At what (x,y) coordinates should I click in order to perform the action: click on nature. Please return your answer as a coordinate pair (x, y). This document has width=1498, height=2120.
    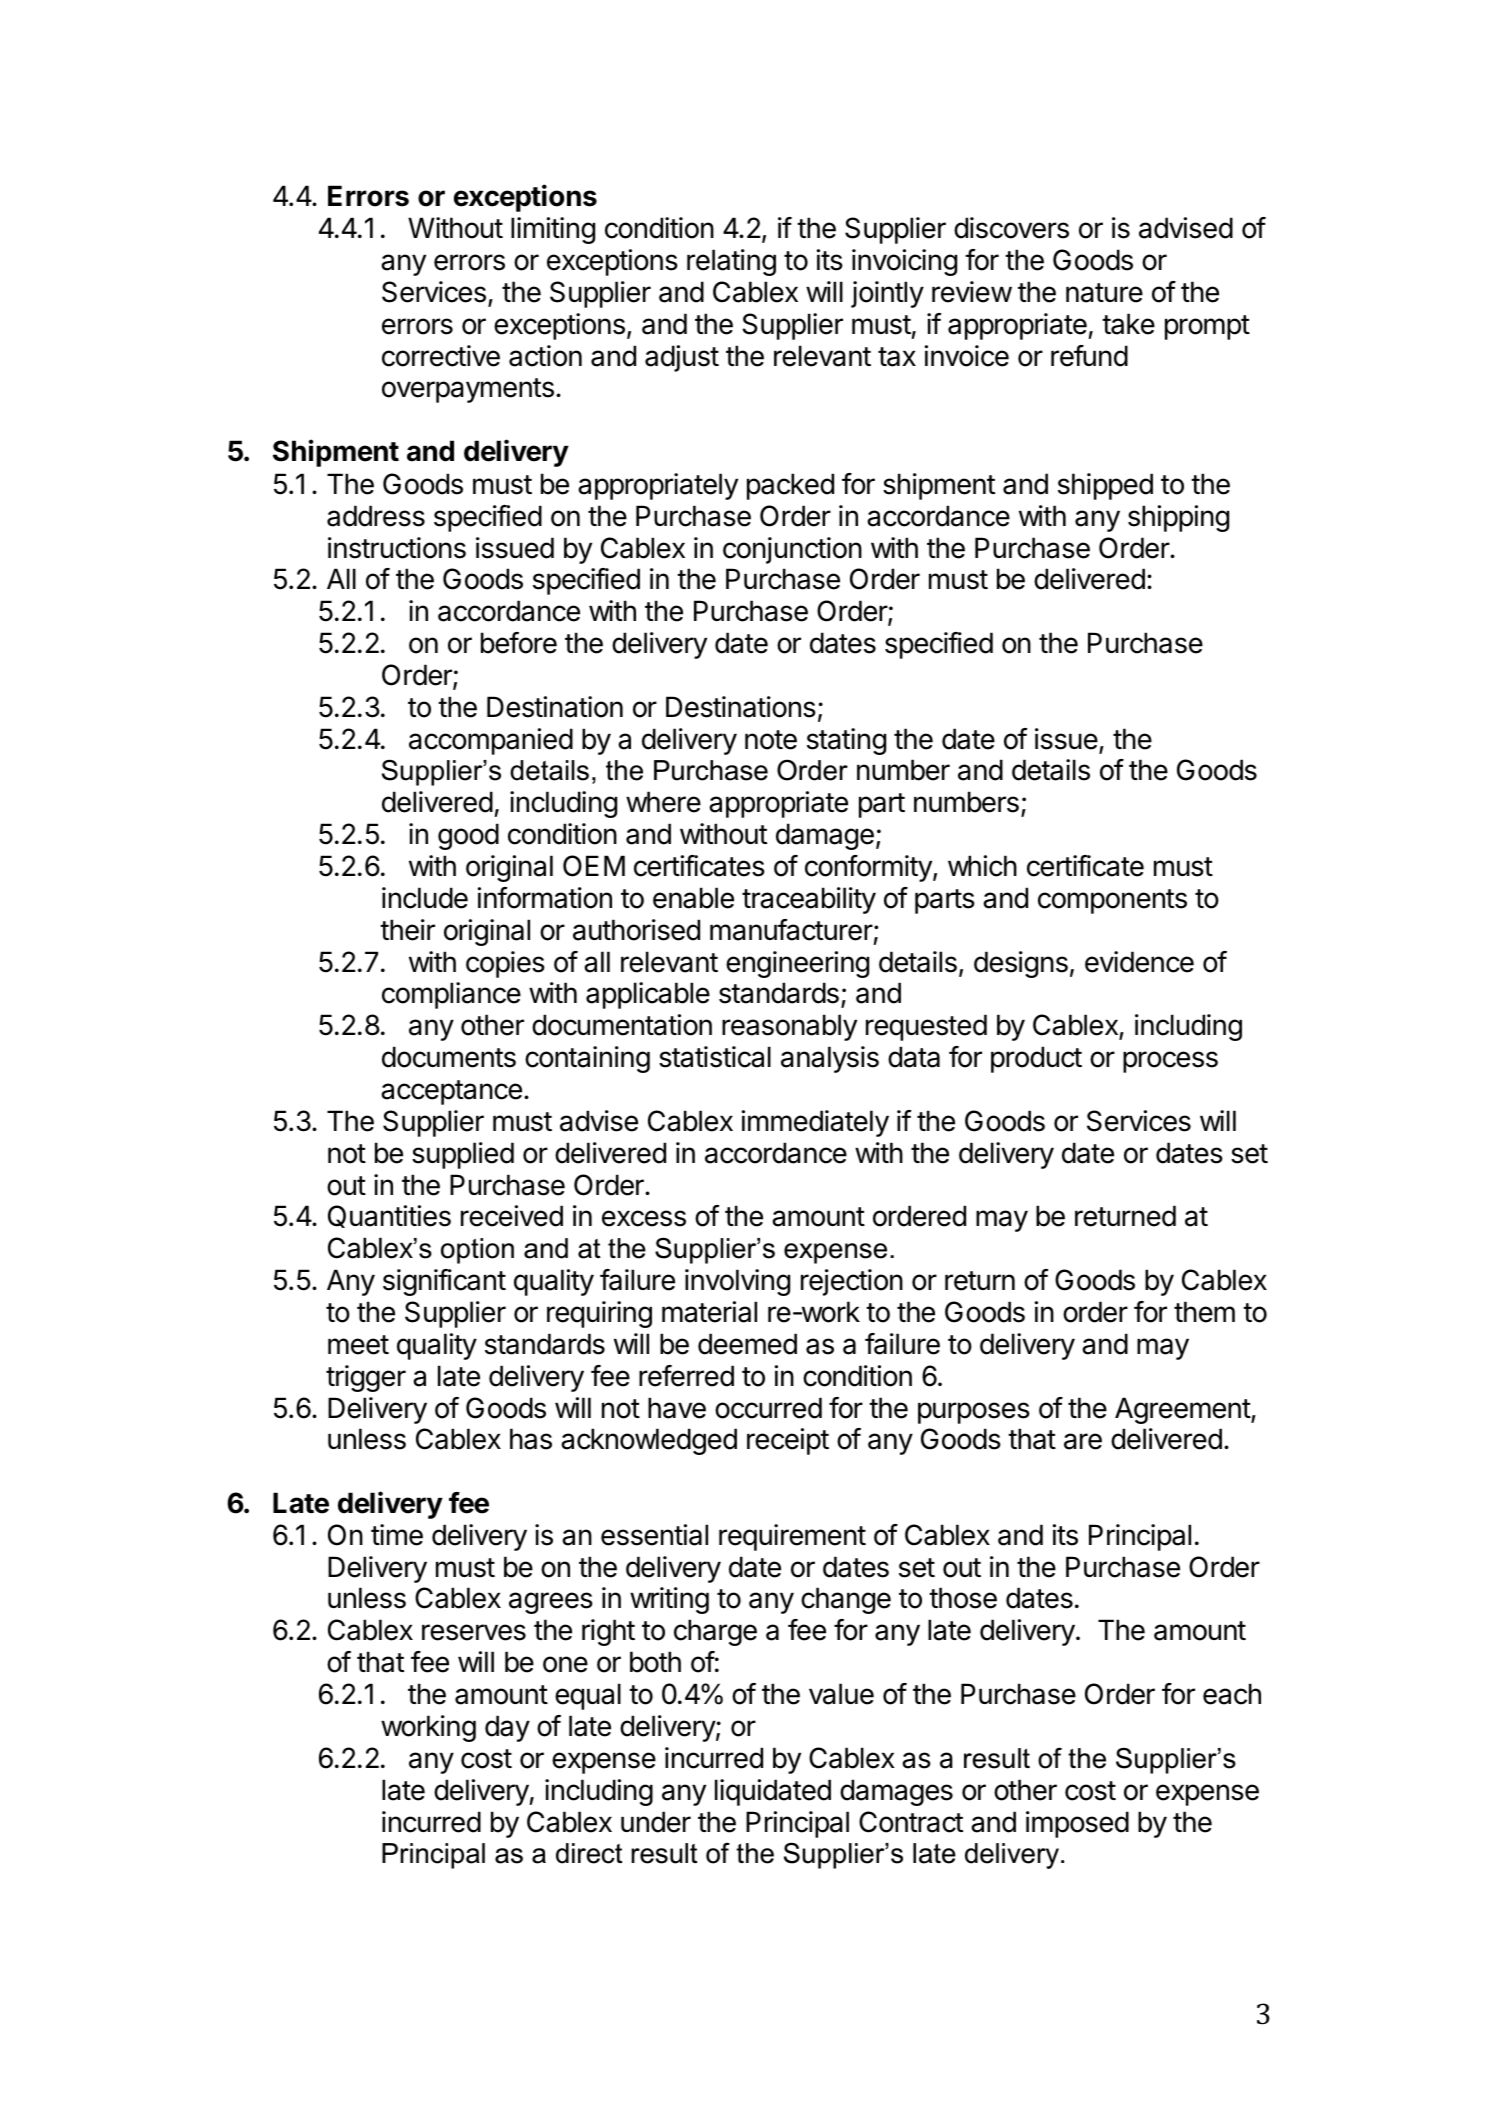
    Looking at the image, I should click on (1104, 293).
